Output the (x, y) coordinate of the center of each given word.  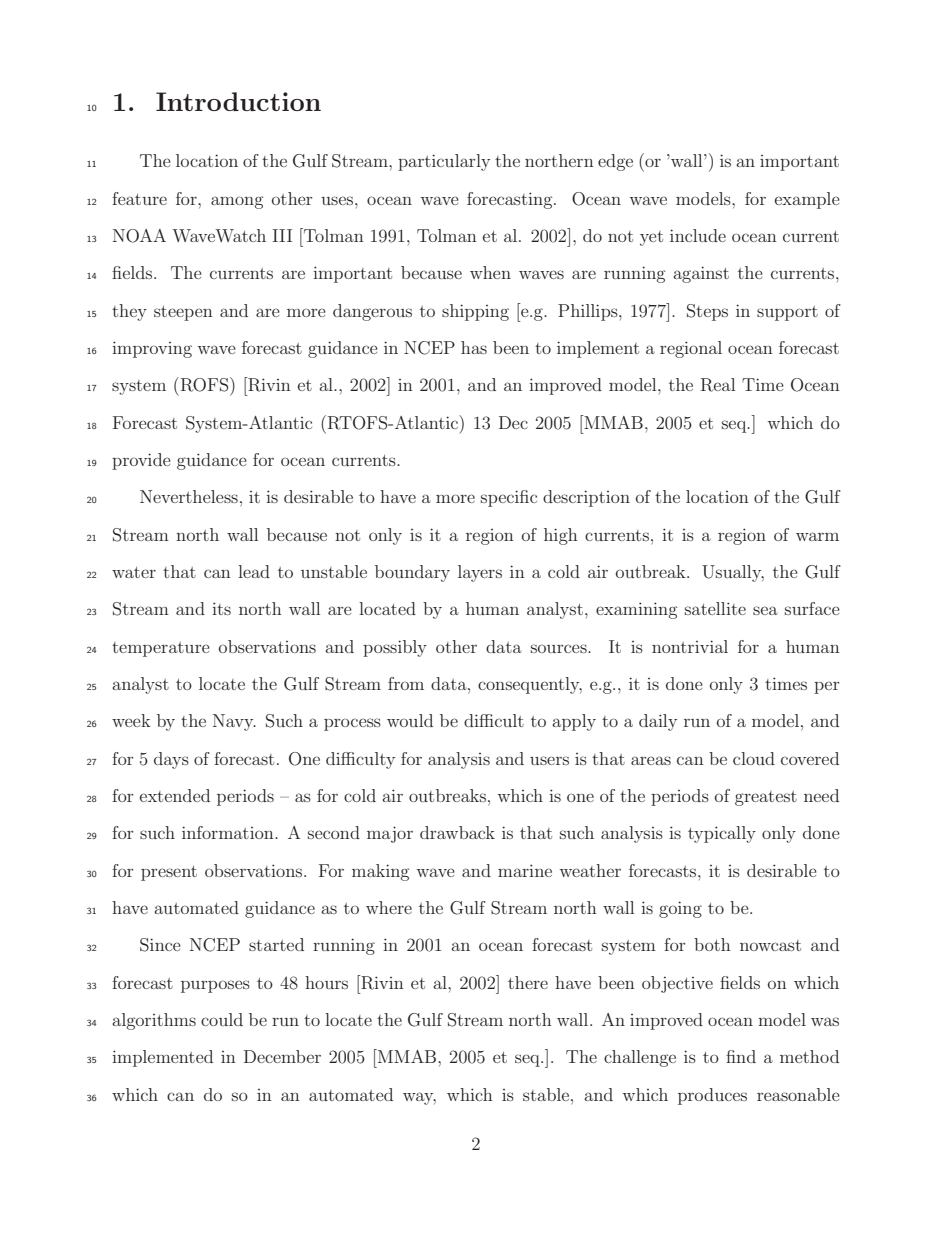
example (807, 200)
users (549, 760)
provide (141, 461)
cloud (754, 758)
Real (718, 385)
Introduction (238, 101)
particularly (444, 162)
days (171, 760)
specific (509, 498)
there (528, 982)
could (222, 1019)
